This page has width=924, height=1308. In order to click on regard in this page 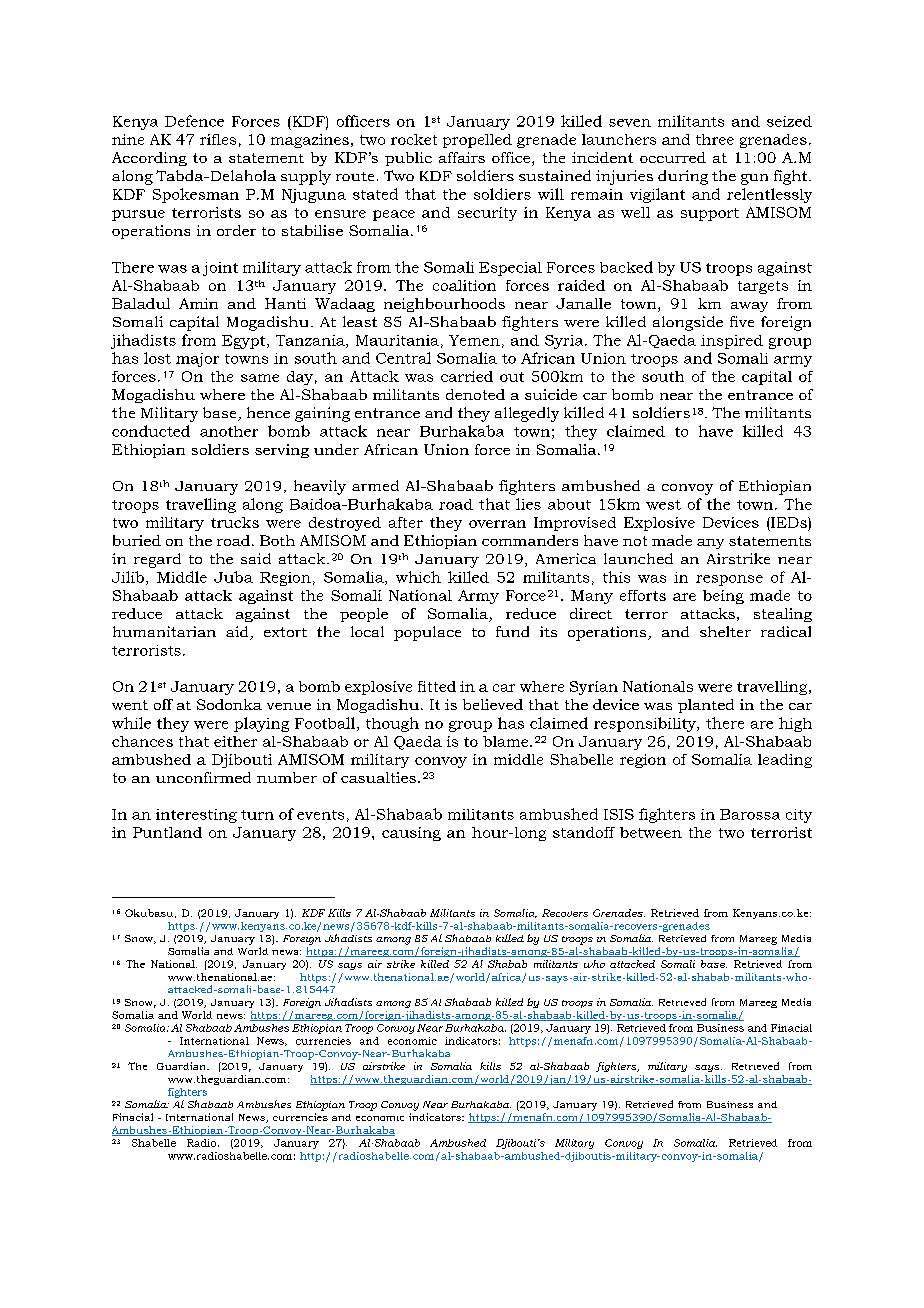, I will do `click(157, 560)`.
